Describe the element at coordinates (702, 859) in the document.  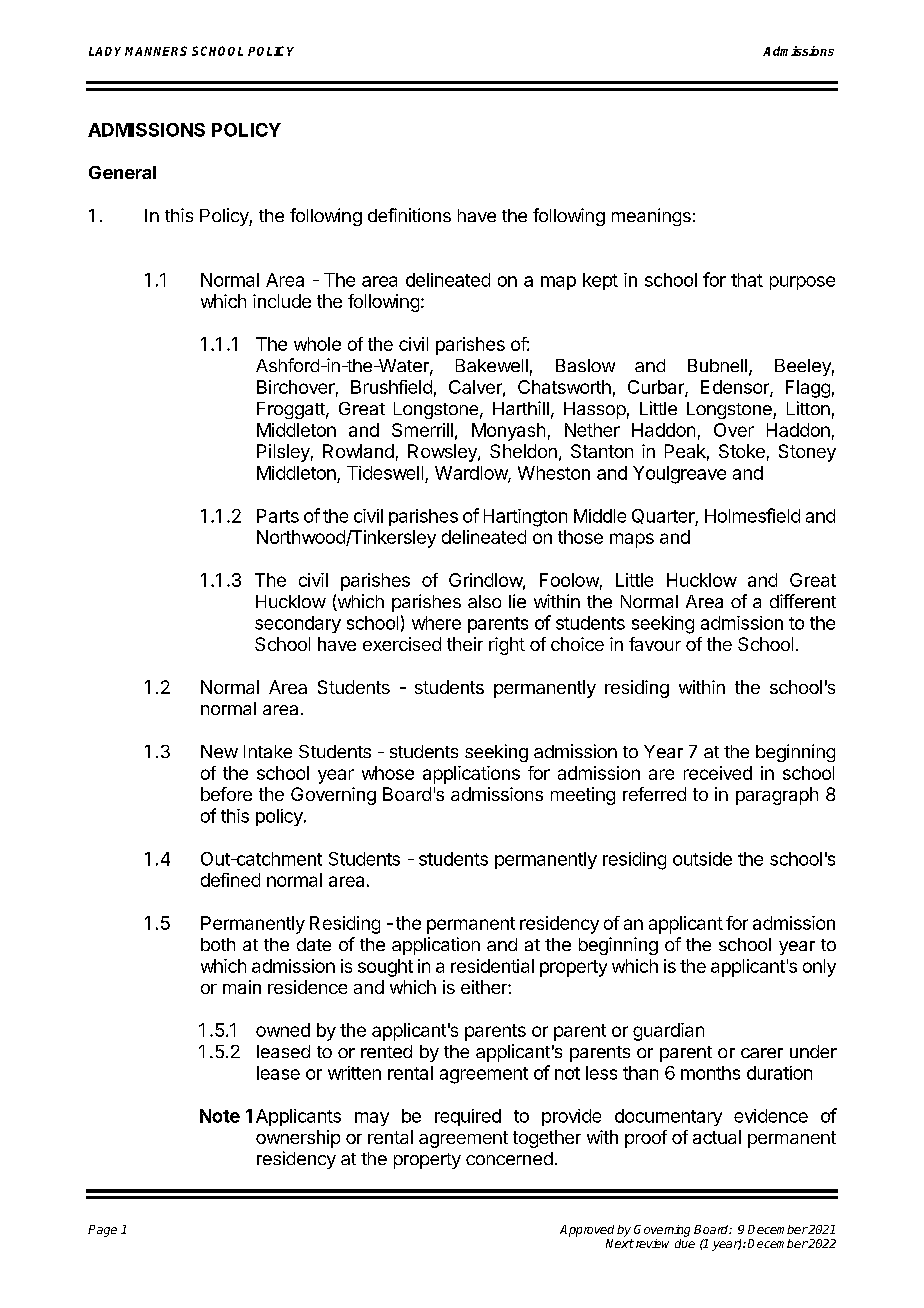
I see `outside` at that location.
